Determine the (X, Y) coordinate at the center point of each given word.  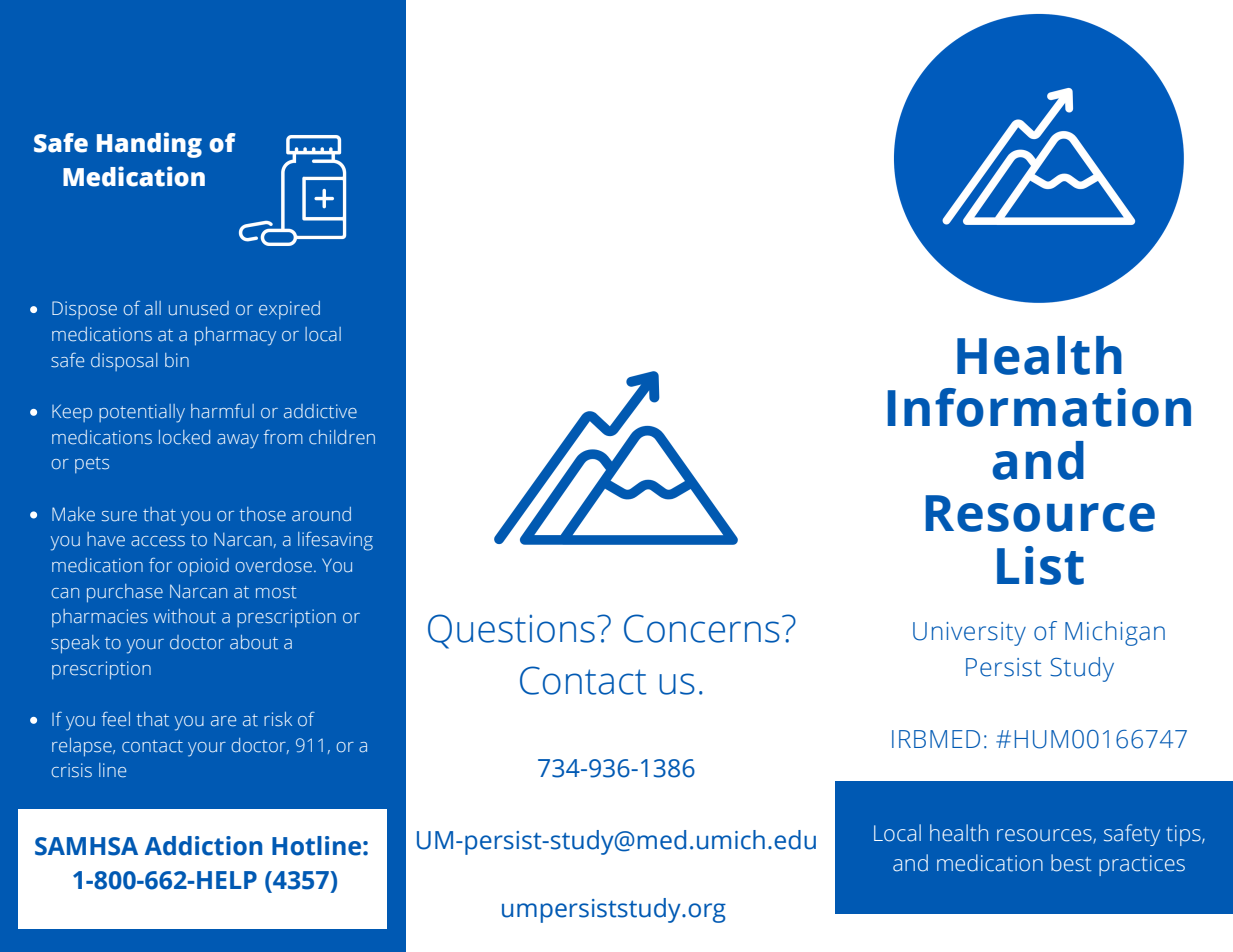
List (1040, 565)
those (262, 514)
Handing (149, 145)
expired (289, 310)
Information (1039, 407)
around (321, 514)
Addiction (203, 846)
